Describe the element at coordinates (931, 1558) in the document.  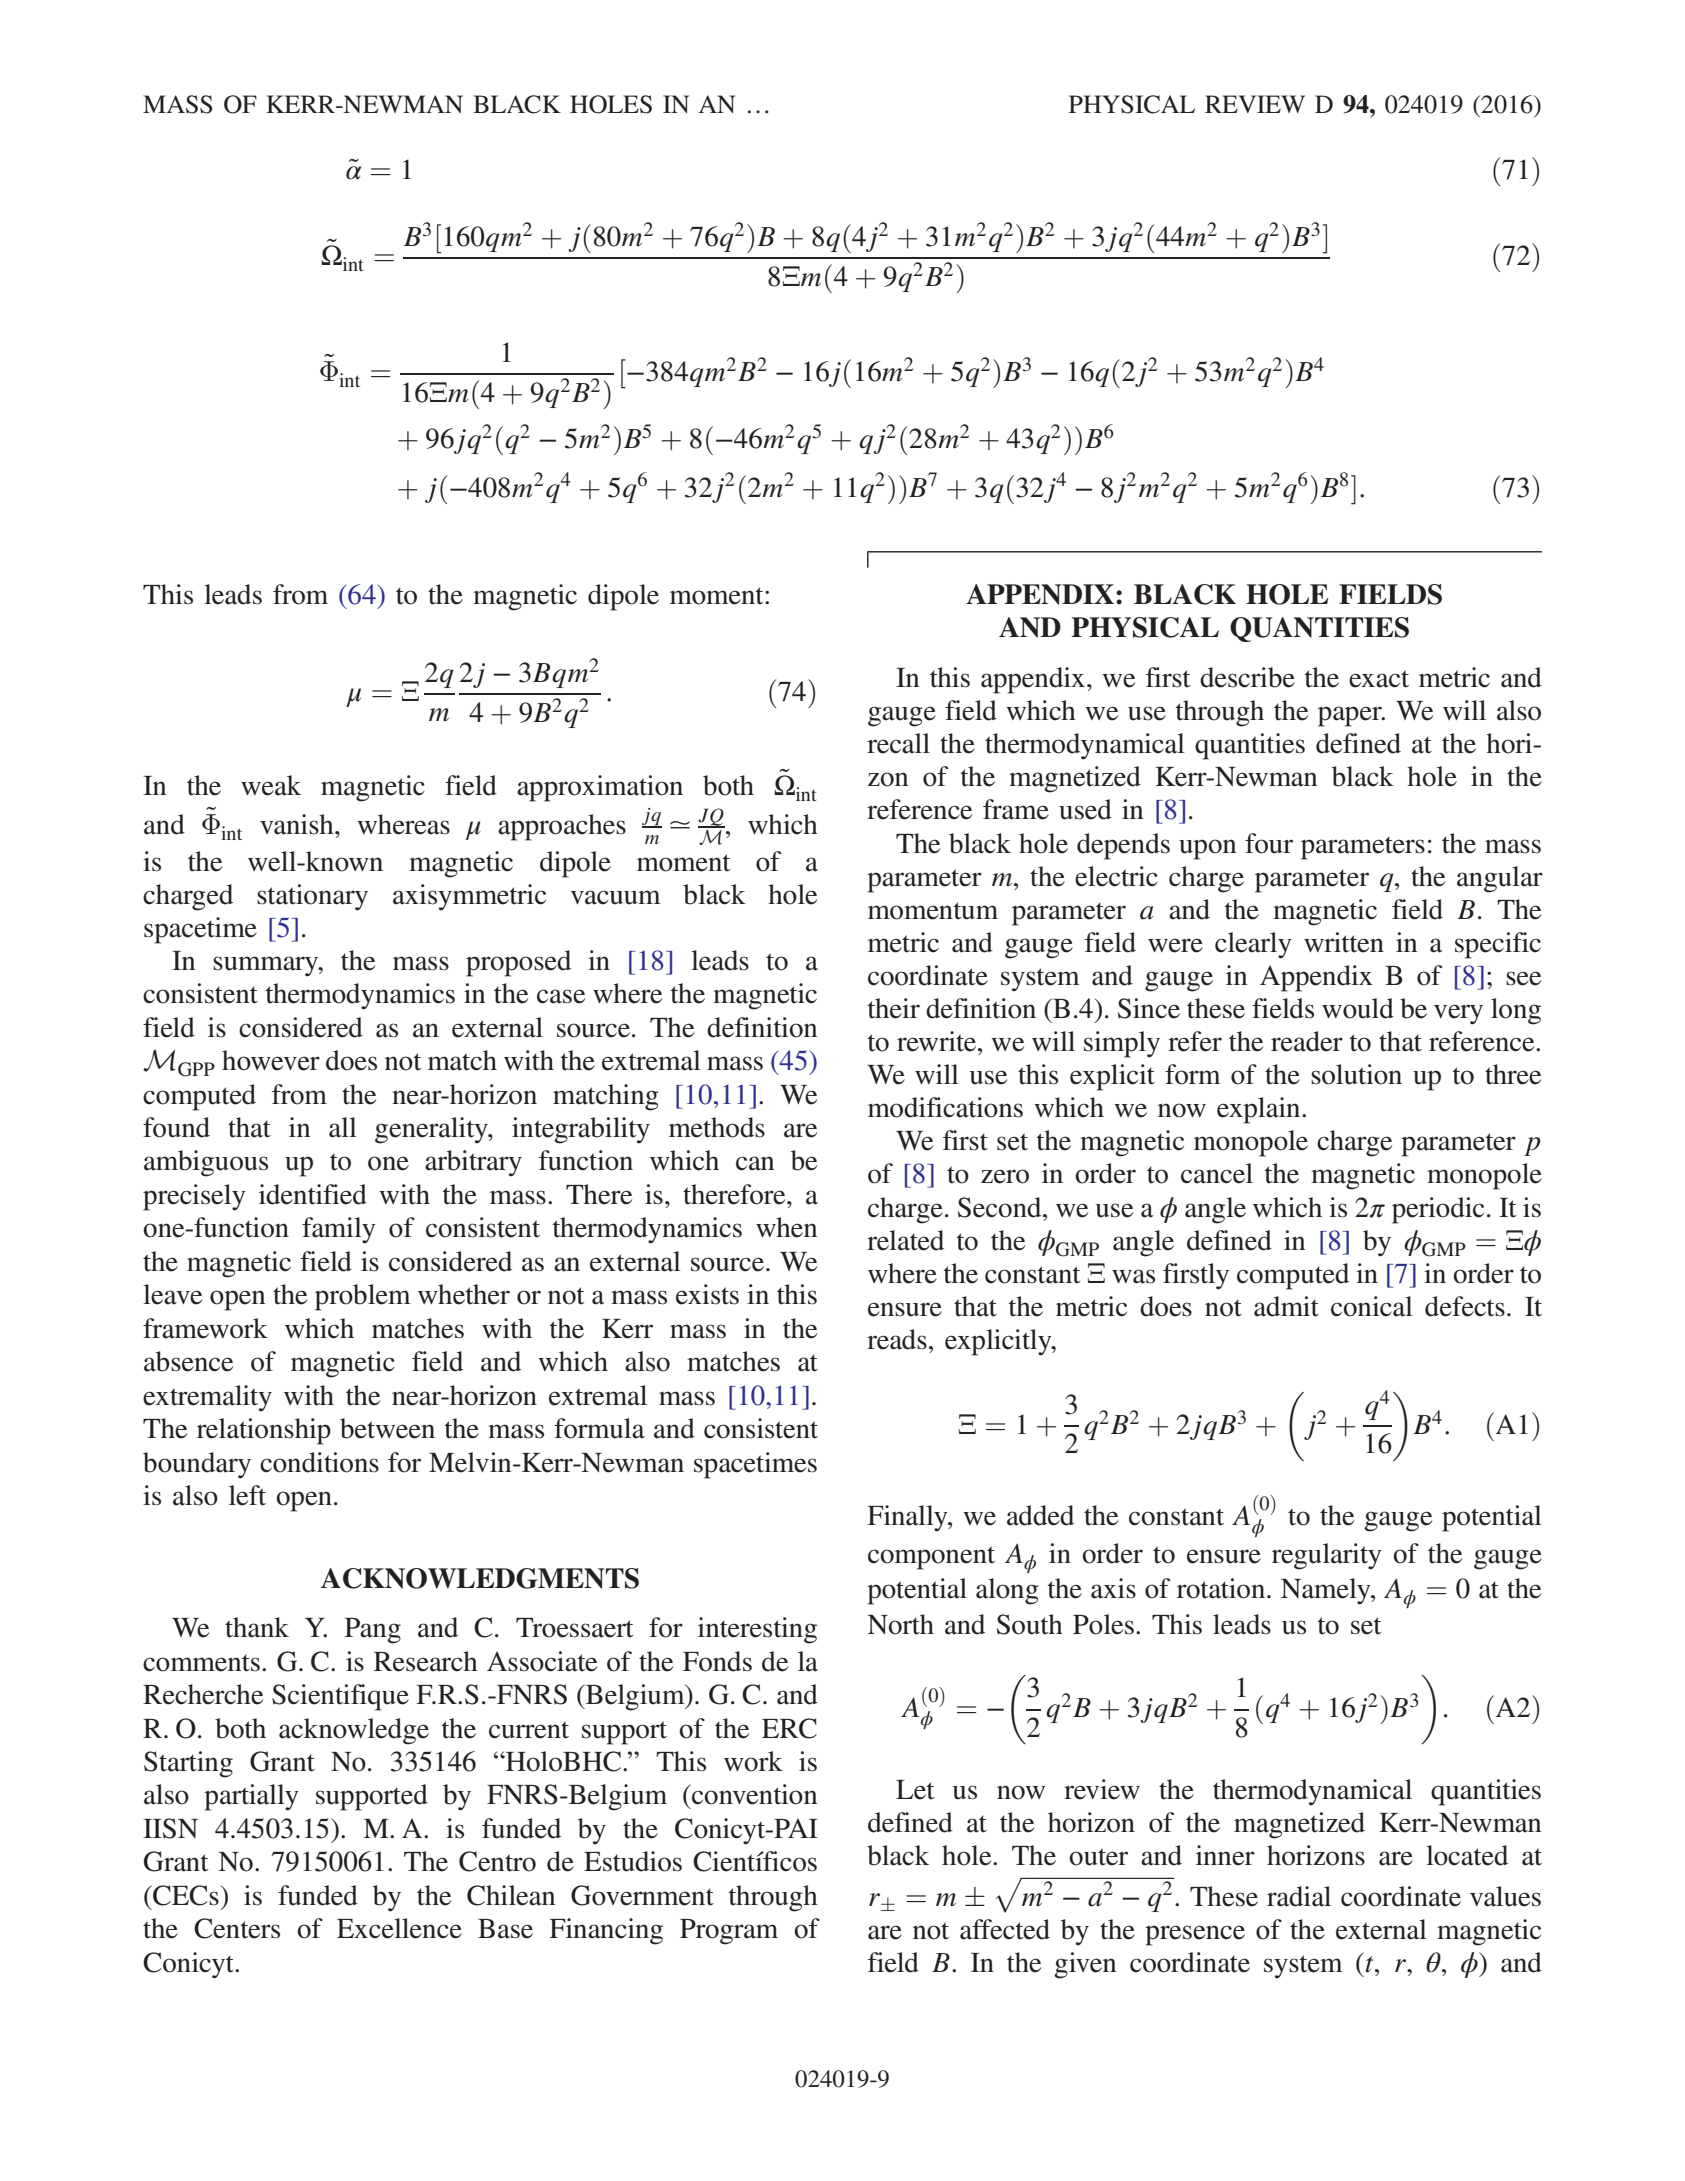
I see `component` at that location.
